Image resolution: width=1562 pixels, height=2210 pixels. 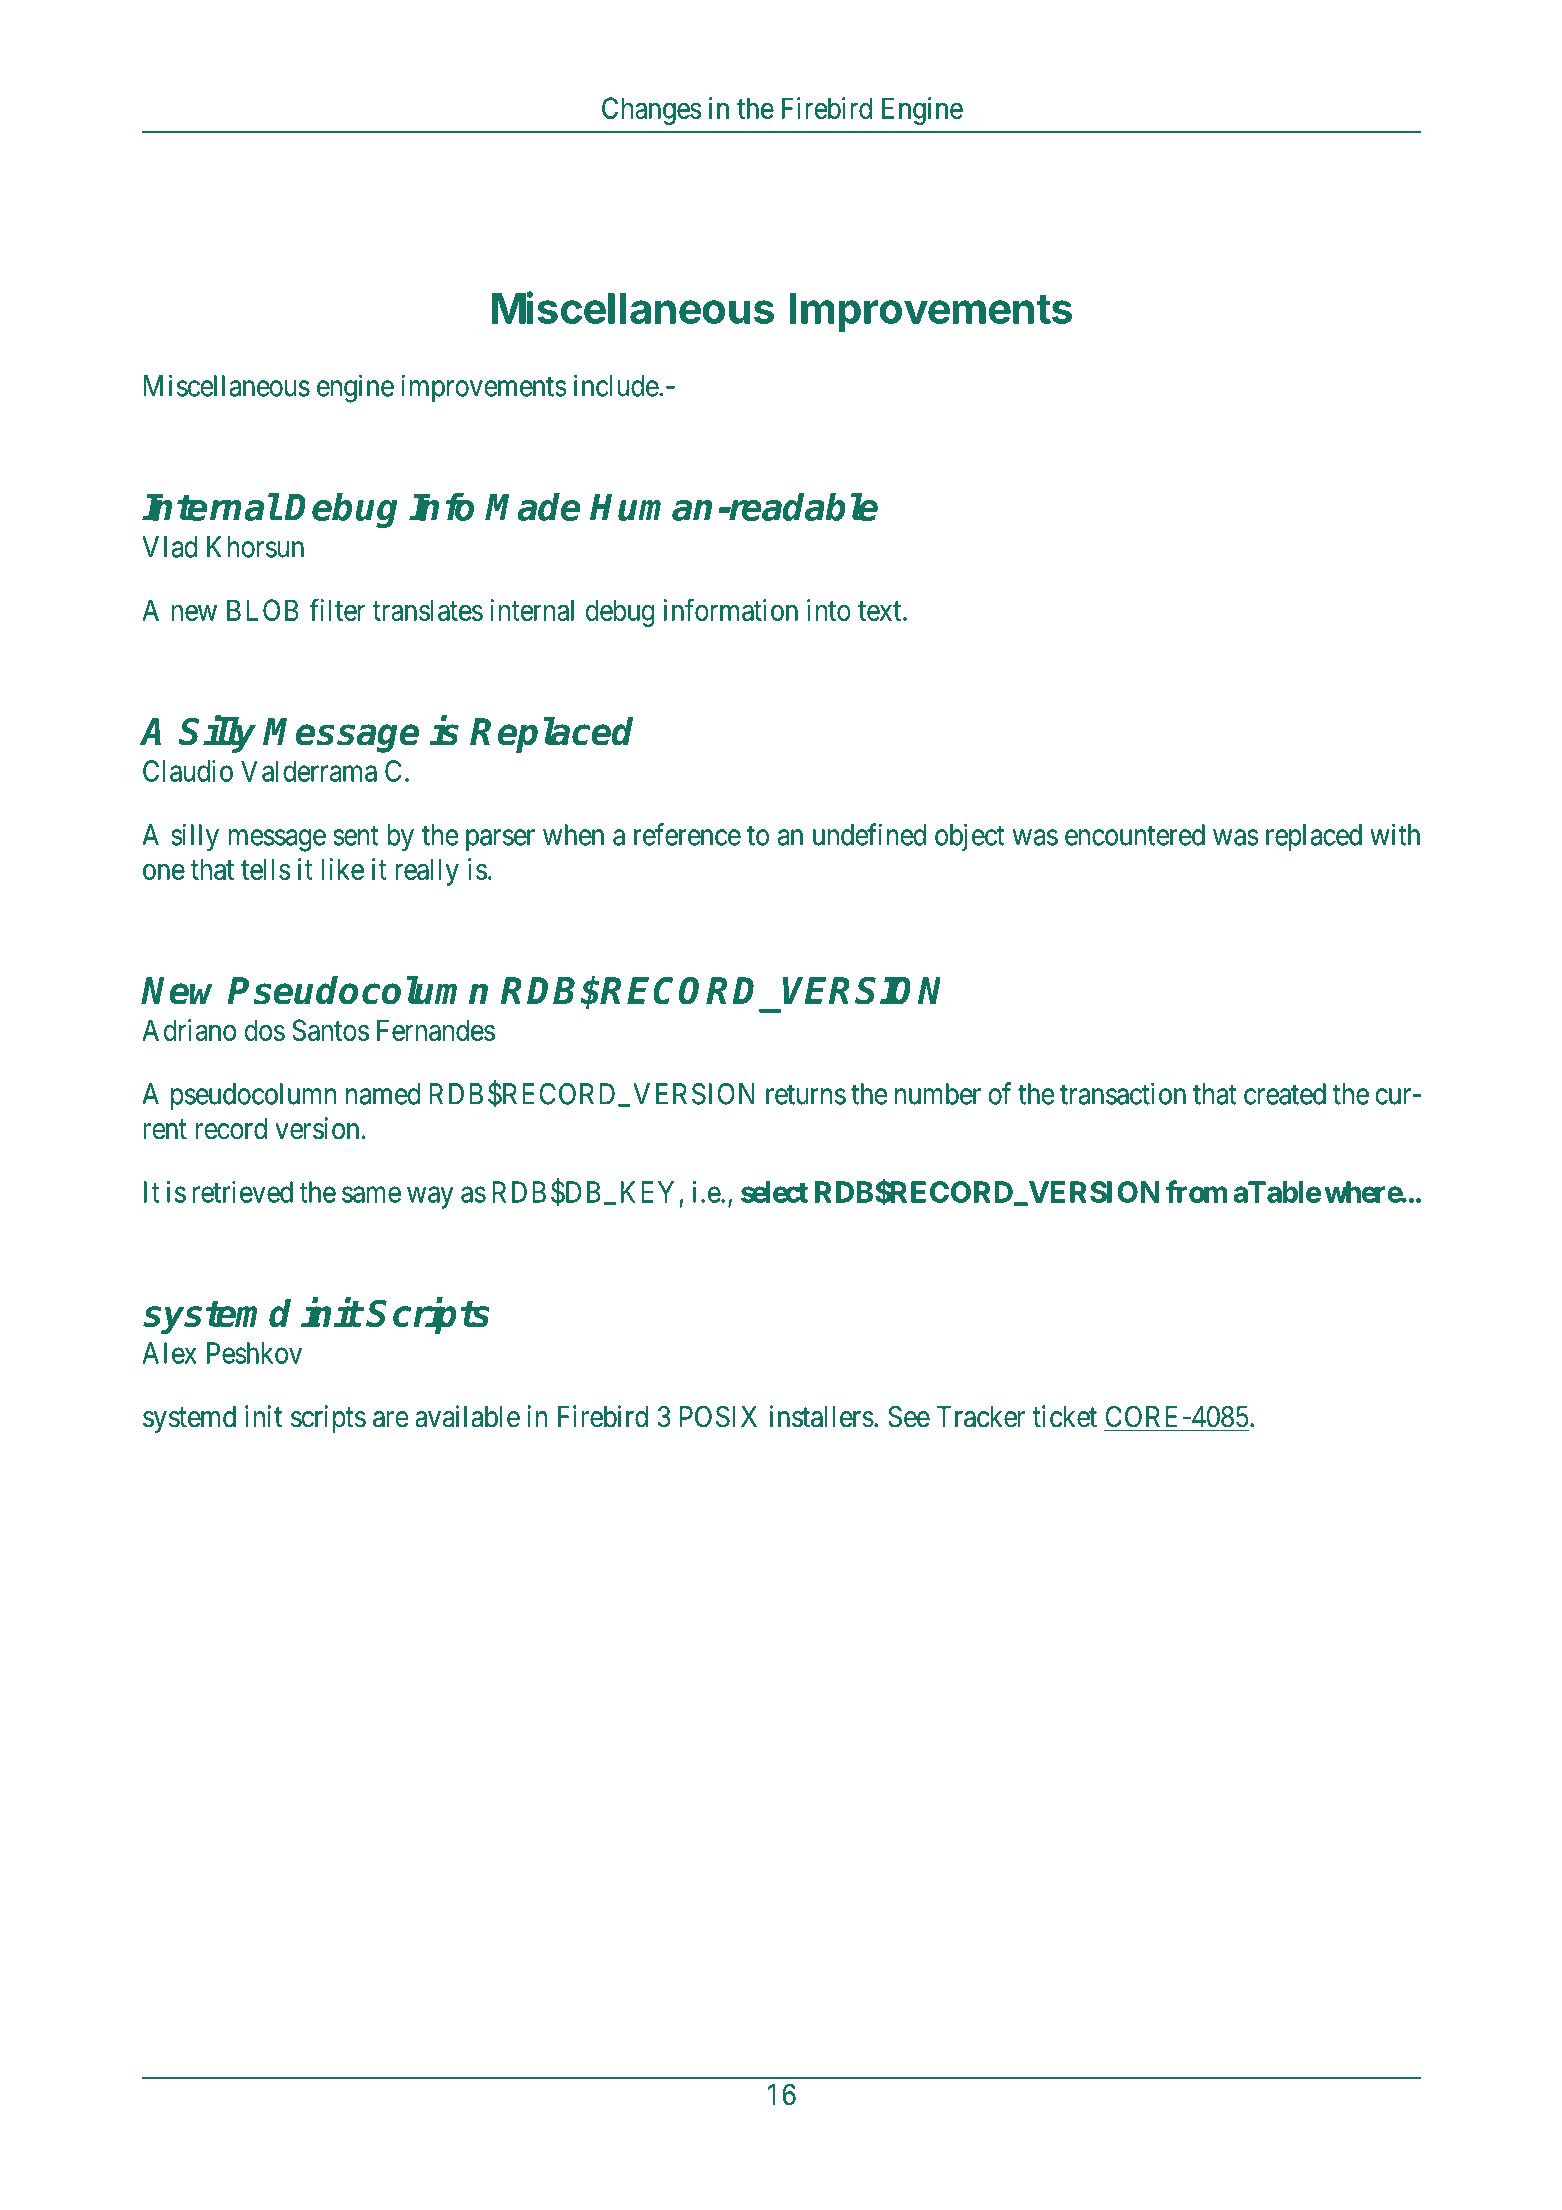 What do you see at coordinates (383, 1094) in the screenshot?
I see `named` at bounding box center [383, 1094].
